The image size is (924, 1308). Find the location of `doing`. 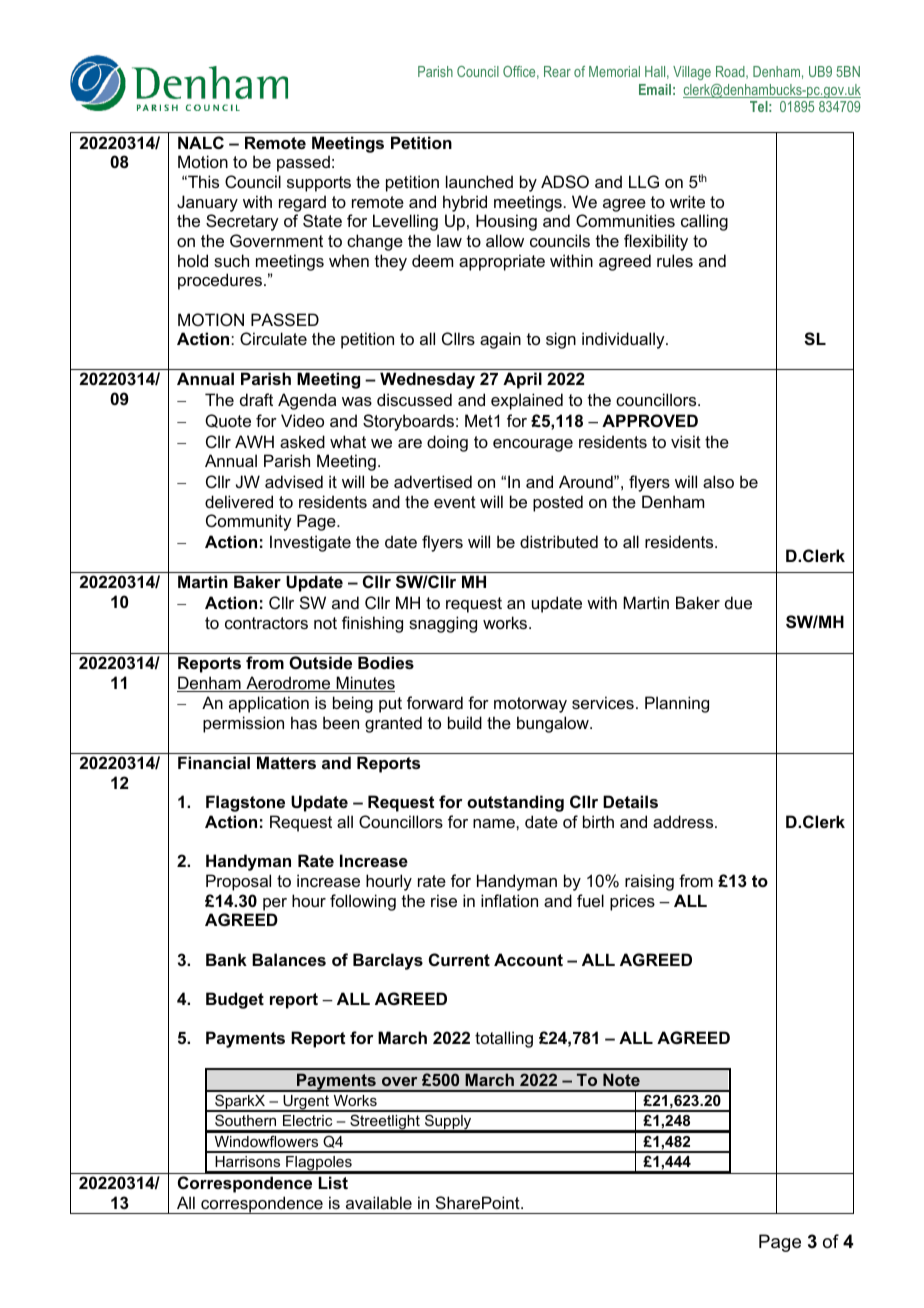

doing is located at coordinates (447, 443).
